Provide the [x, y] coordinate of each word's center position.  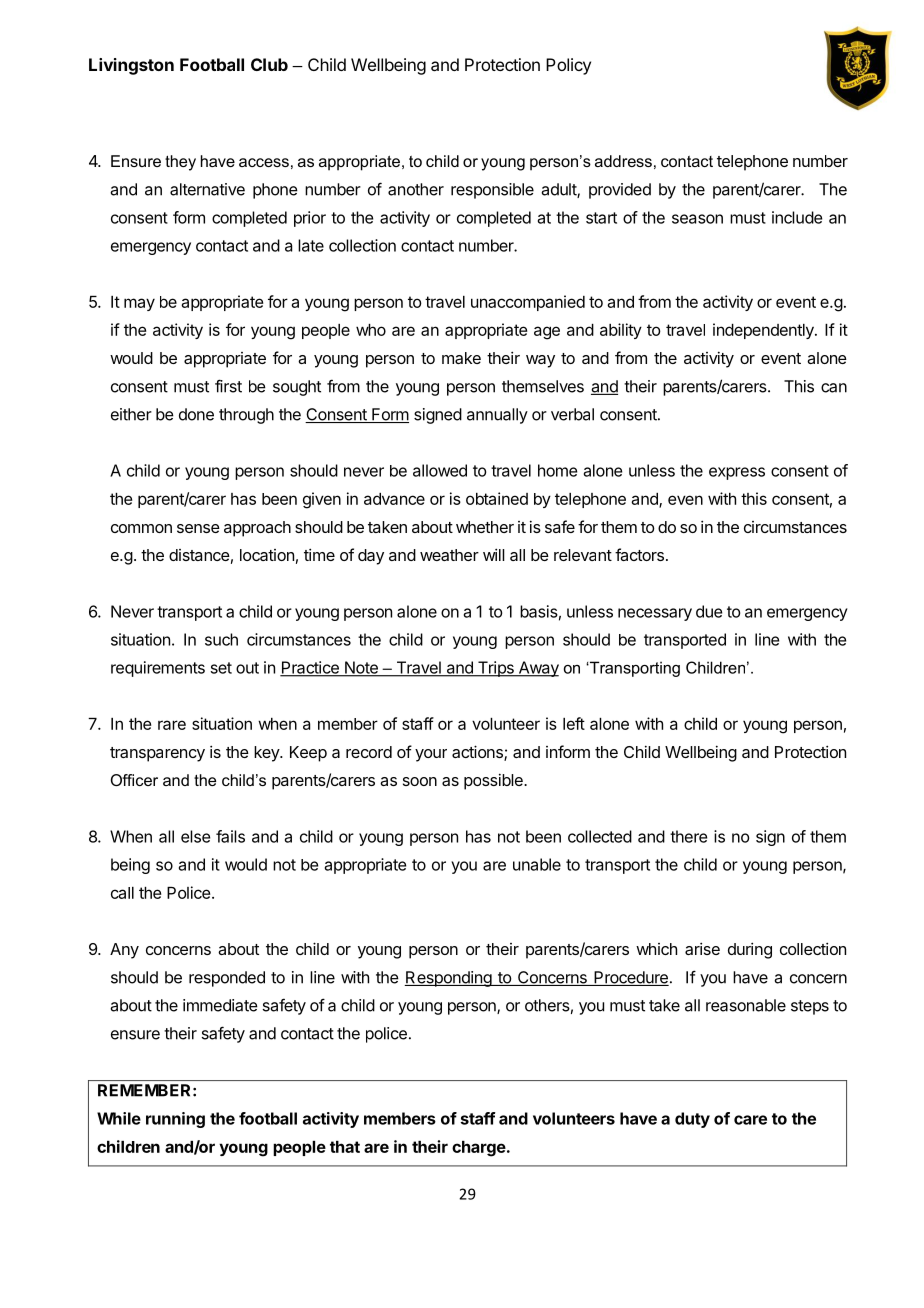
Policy [568, 66]
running [175, 1120]
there [688, 836]
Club [269, 64]
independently [764, 331]
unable [537, 864]
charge [479, 1149]
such [221, 639]
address [623, 161]
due [709, 611]
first [228, 386]
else [195, 836]
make [461, 358]
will [494, 554]
